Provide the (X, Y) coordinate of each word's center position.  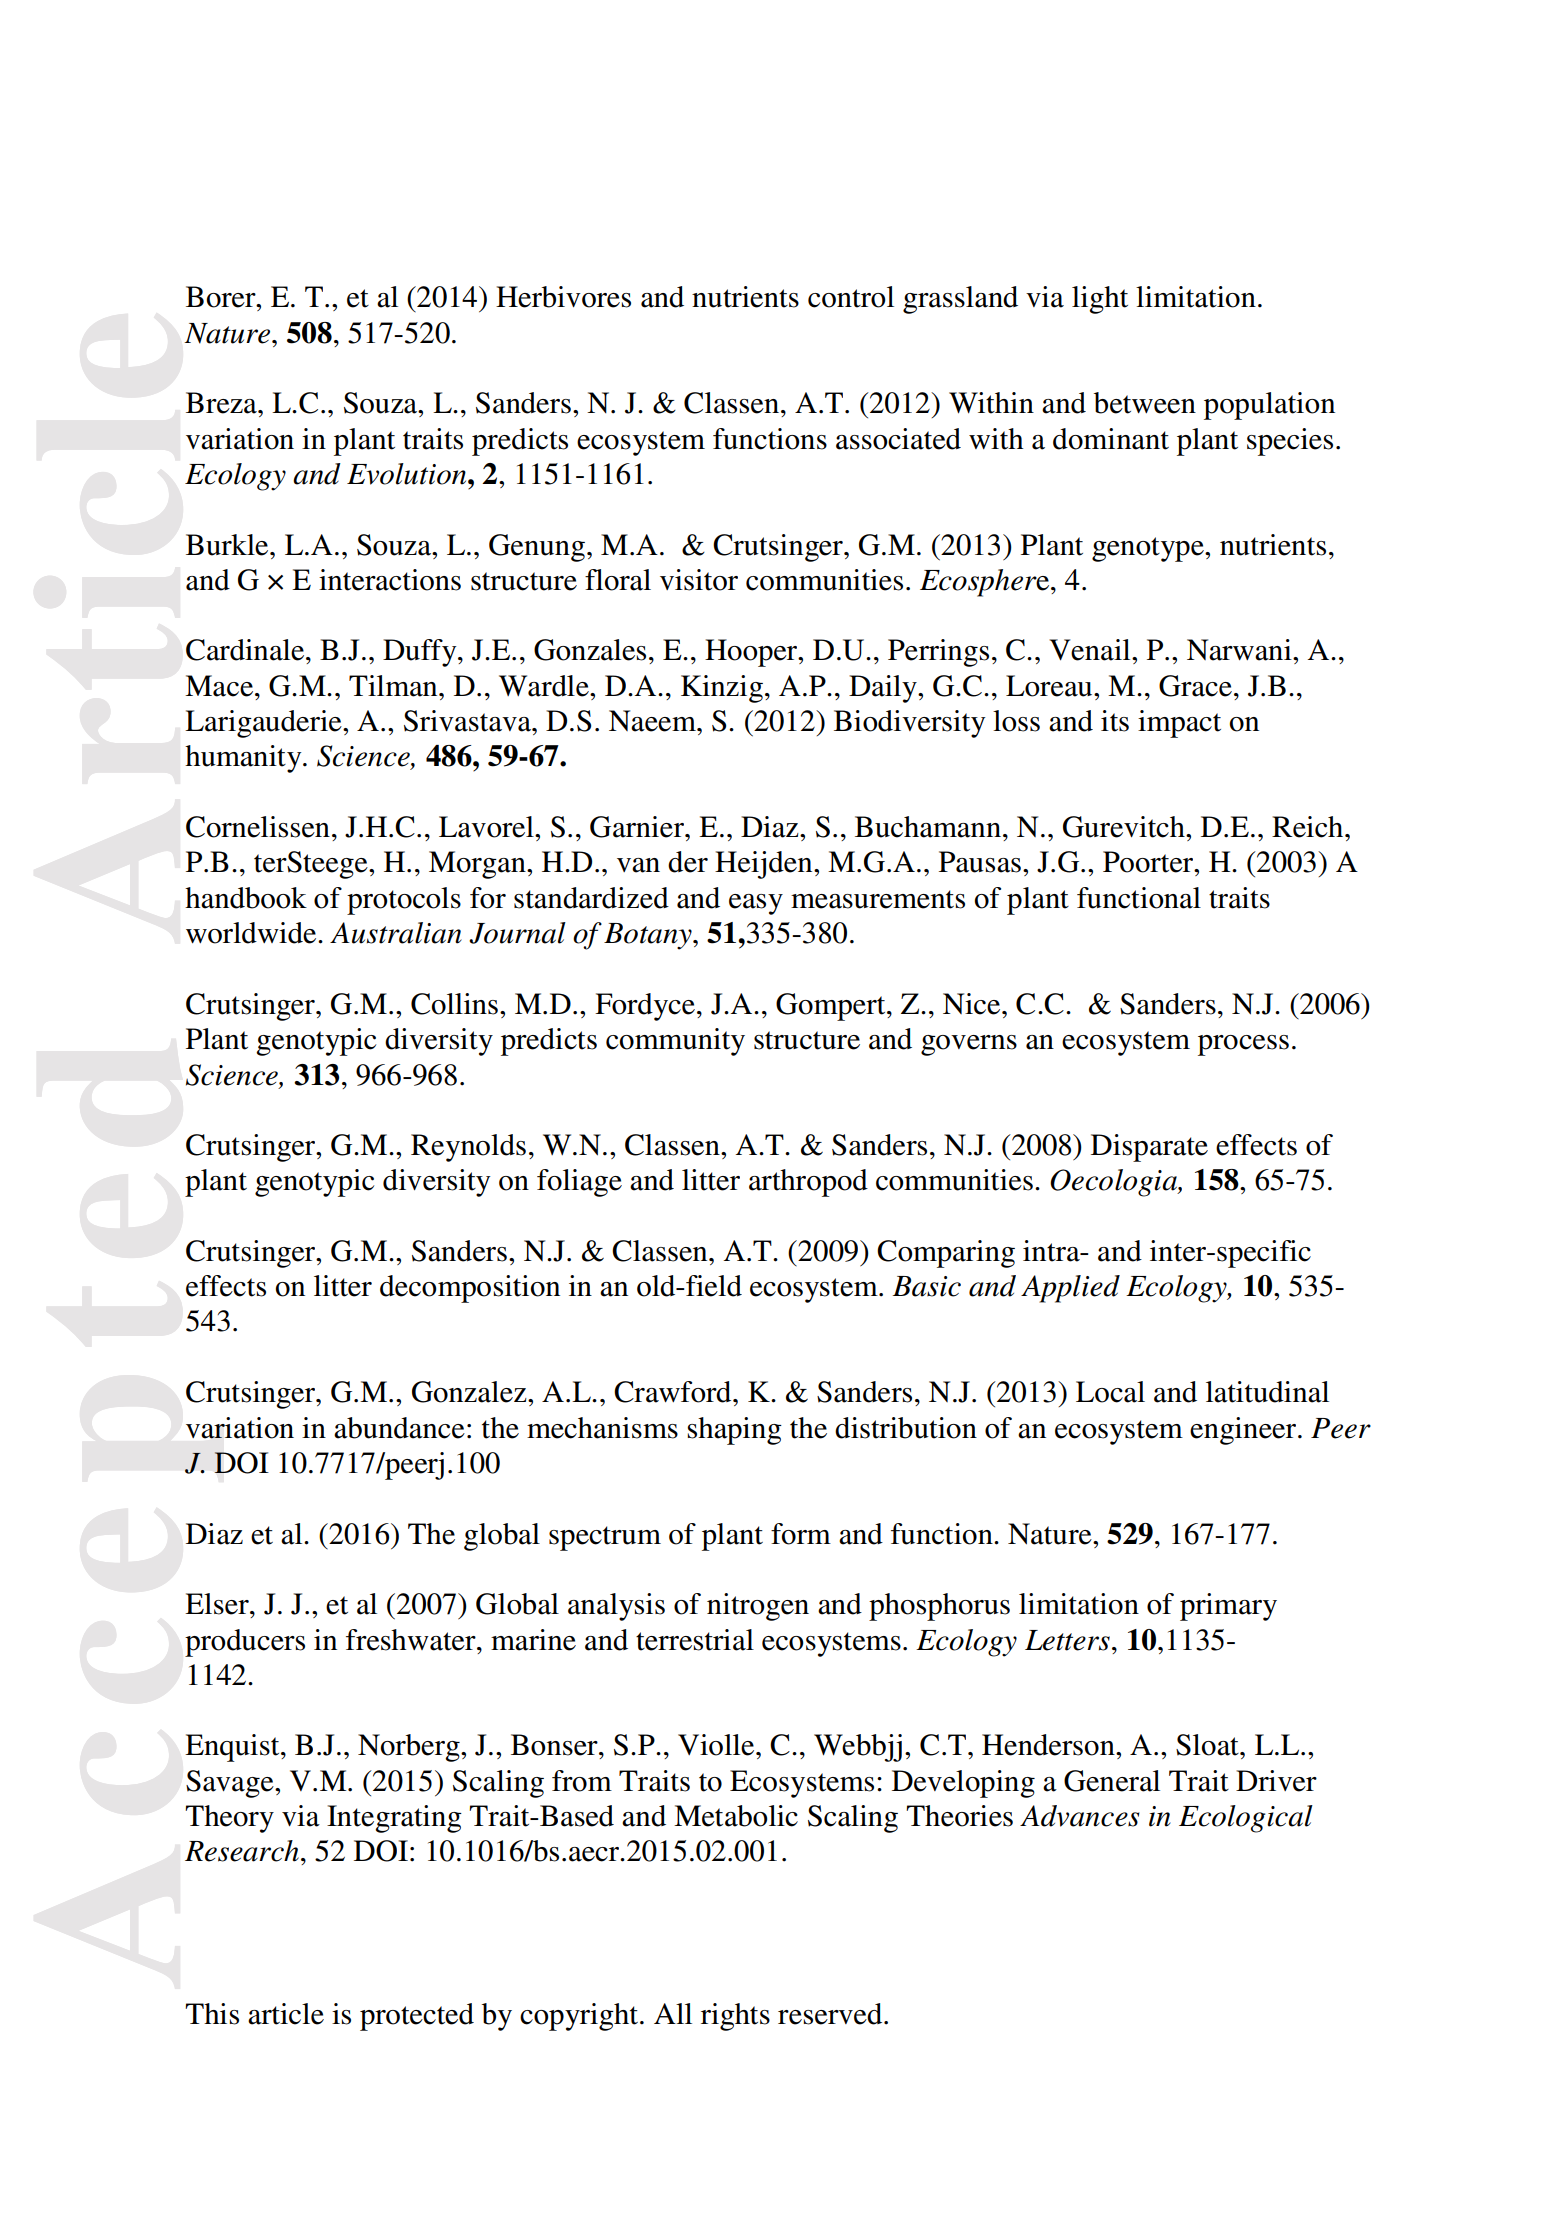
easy (756, 904)
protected (417, 2017)
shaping (734, 1431)
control (851, 297)
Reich (1309, 827)
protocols (404, 901)
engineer (1244, 1431)
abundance (399, 1428)
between (1145, 403)
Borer (222, 297)
